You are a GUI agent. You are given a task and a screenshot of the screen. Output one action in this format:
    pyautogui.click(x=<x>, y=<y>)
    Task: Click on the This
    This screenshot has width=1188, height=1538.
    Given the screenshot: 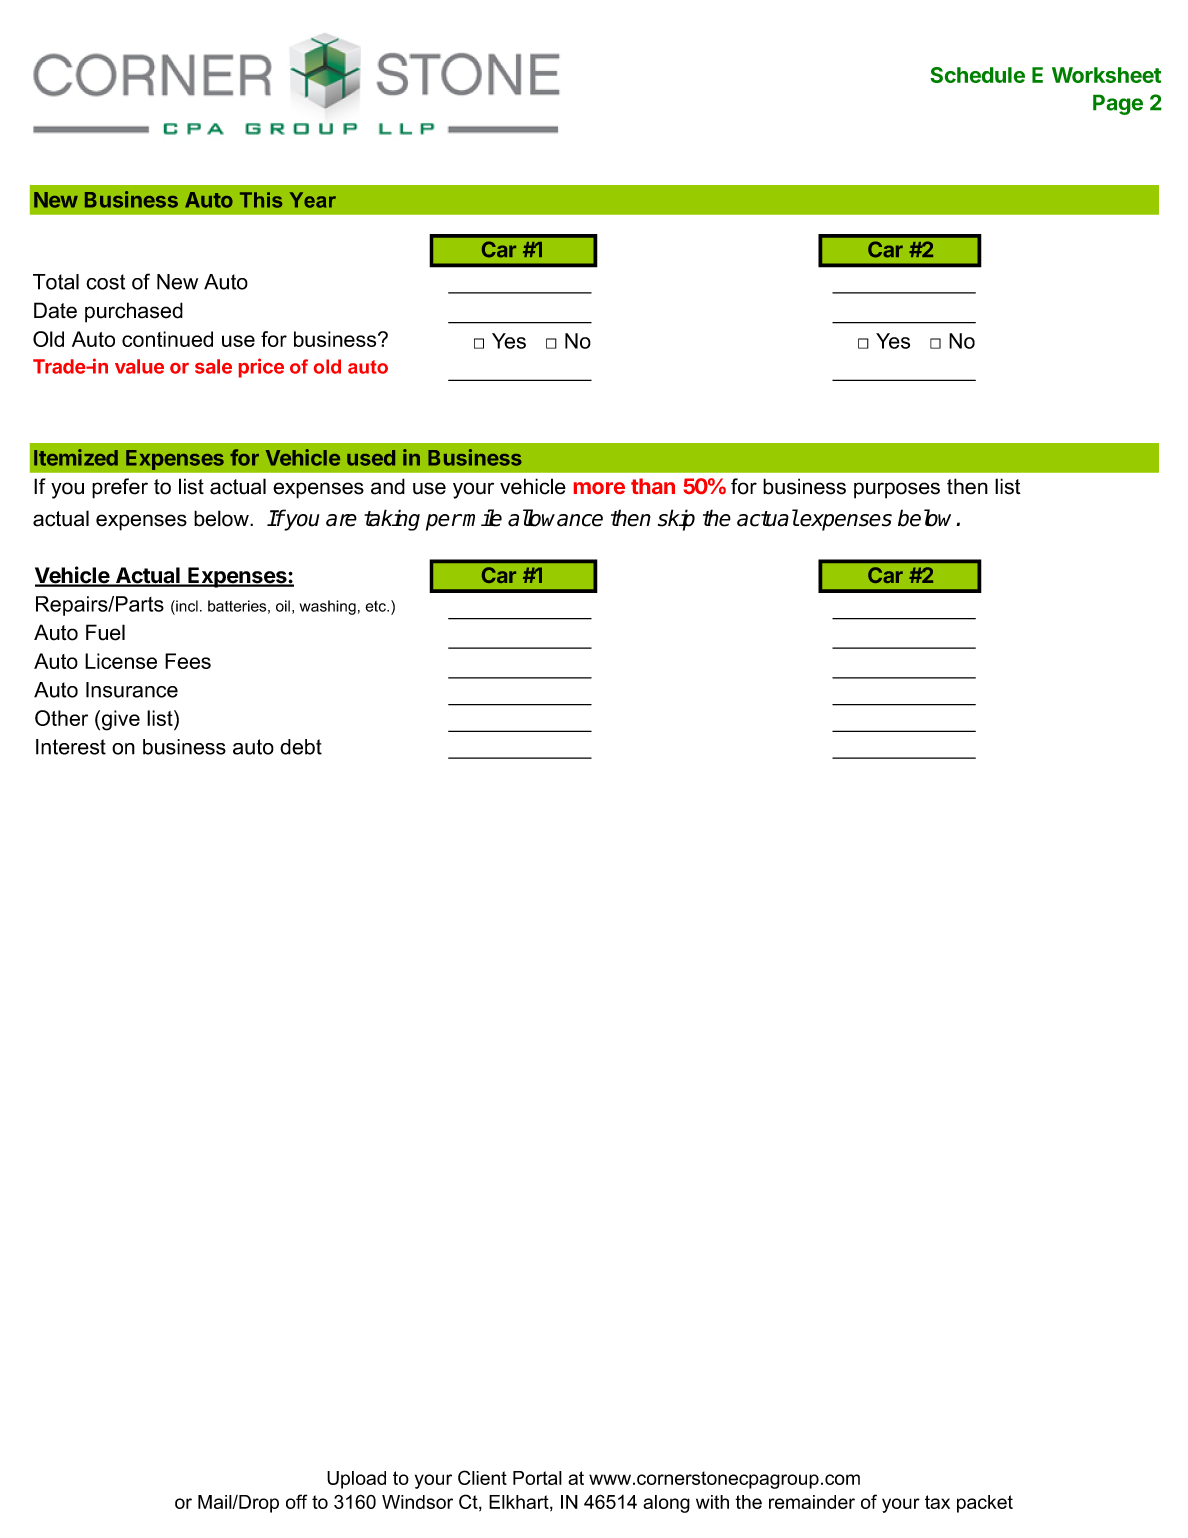 What is the action you would take?
    pyautogui.click(x=261, y=200)
